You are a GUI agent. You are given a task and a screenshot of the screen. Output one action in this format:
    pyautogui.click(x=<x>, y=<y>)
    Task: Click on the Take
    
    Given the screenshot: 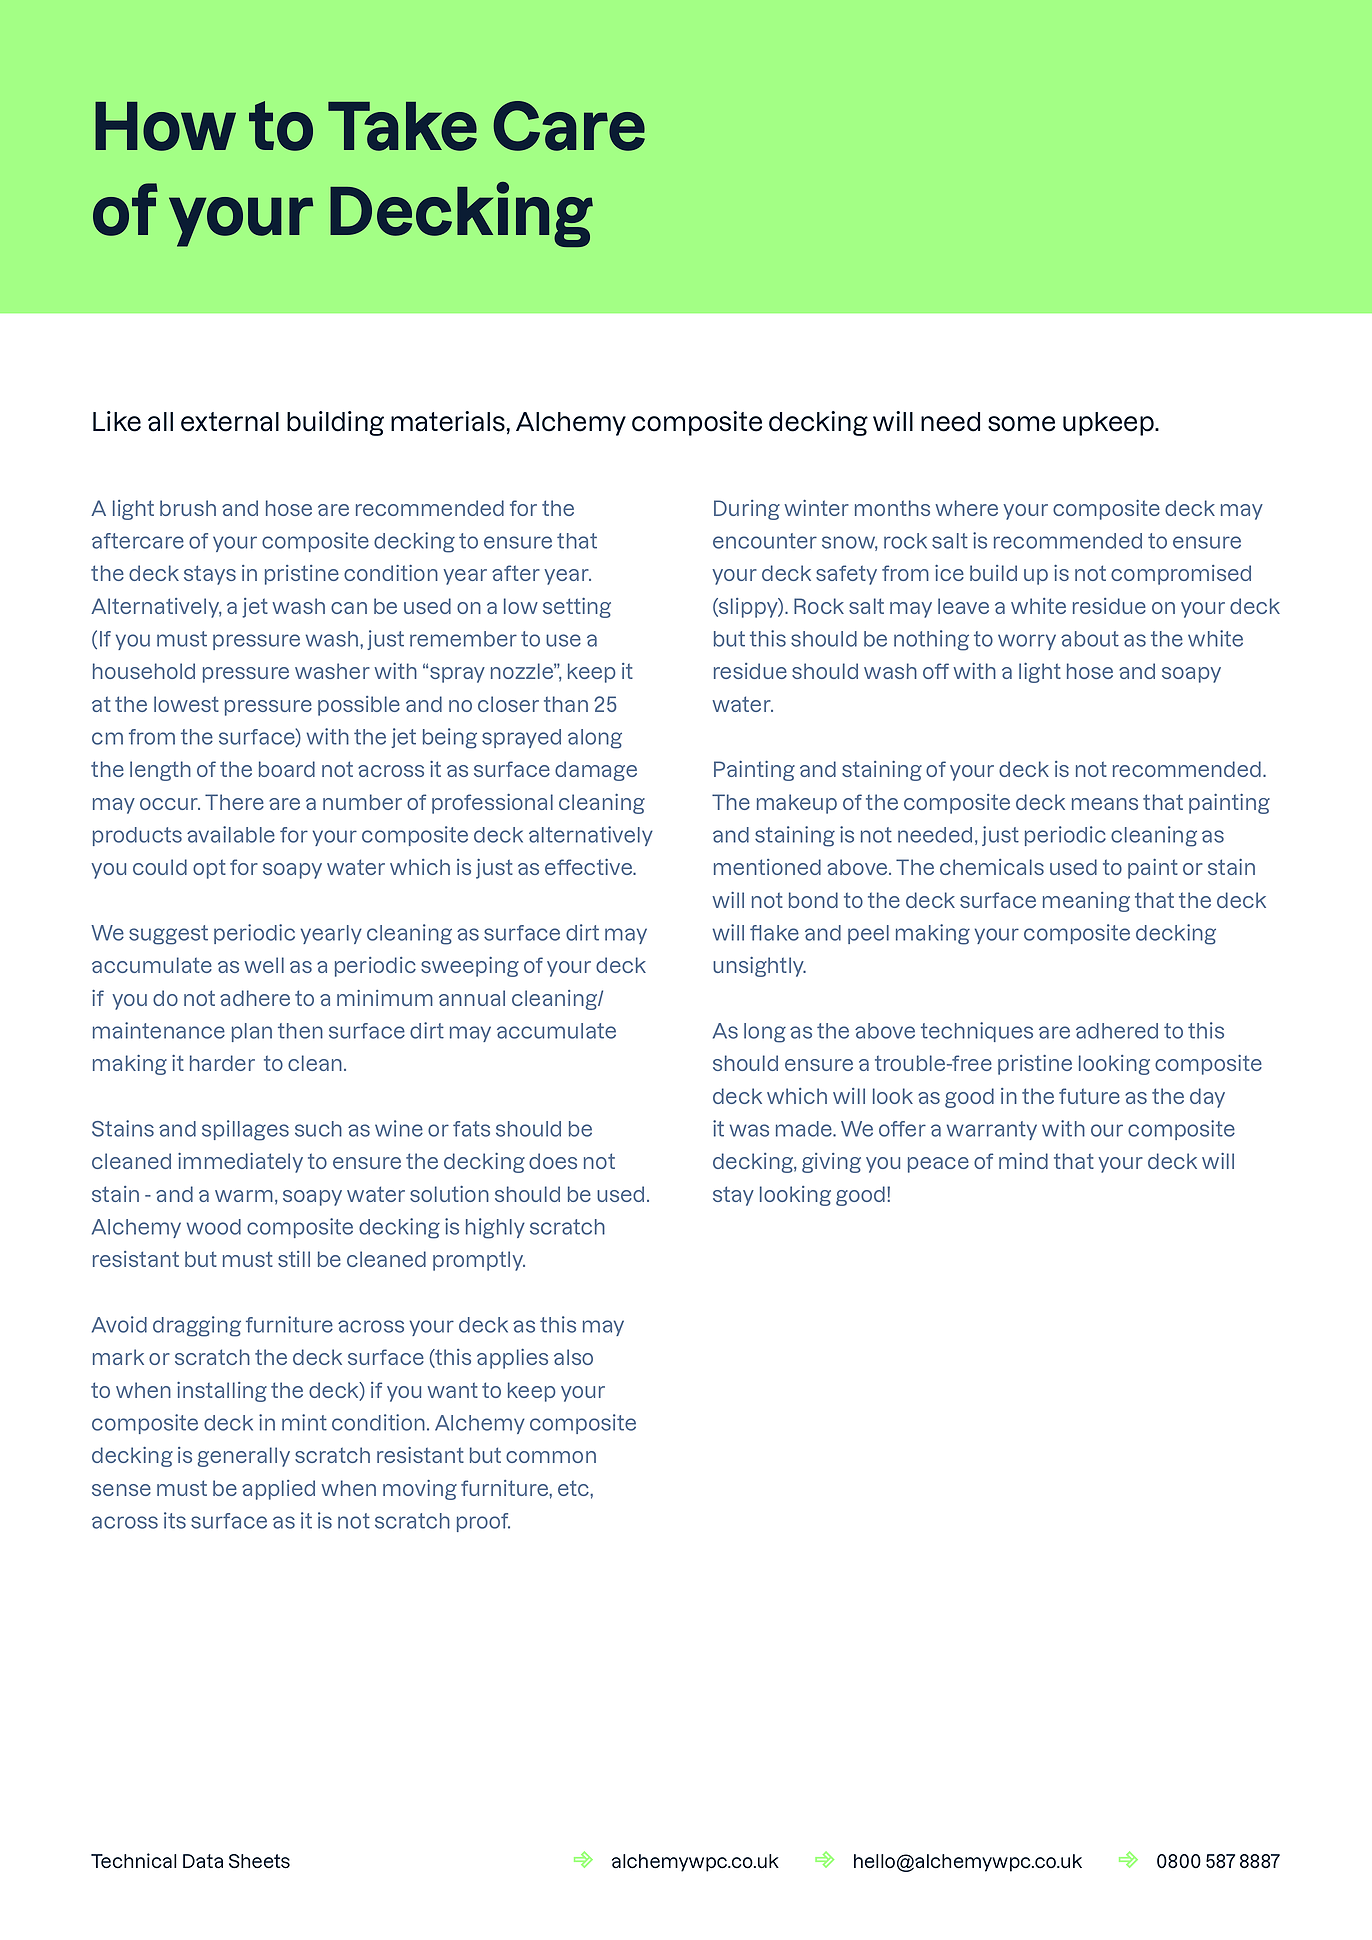 What is the action you would take?
    pyautogui.click(x=402, y=126)
